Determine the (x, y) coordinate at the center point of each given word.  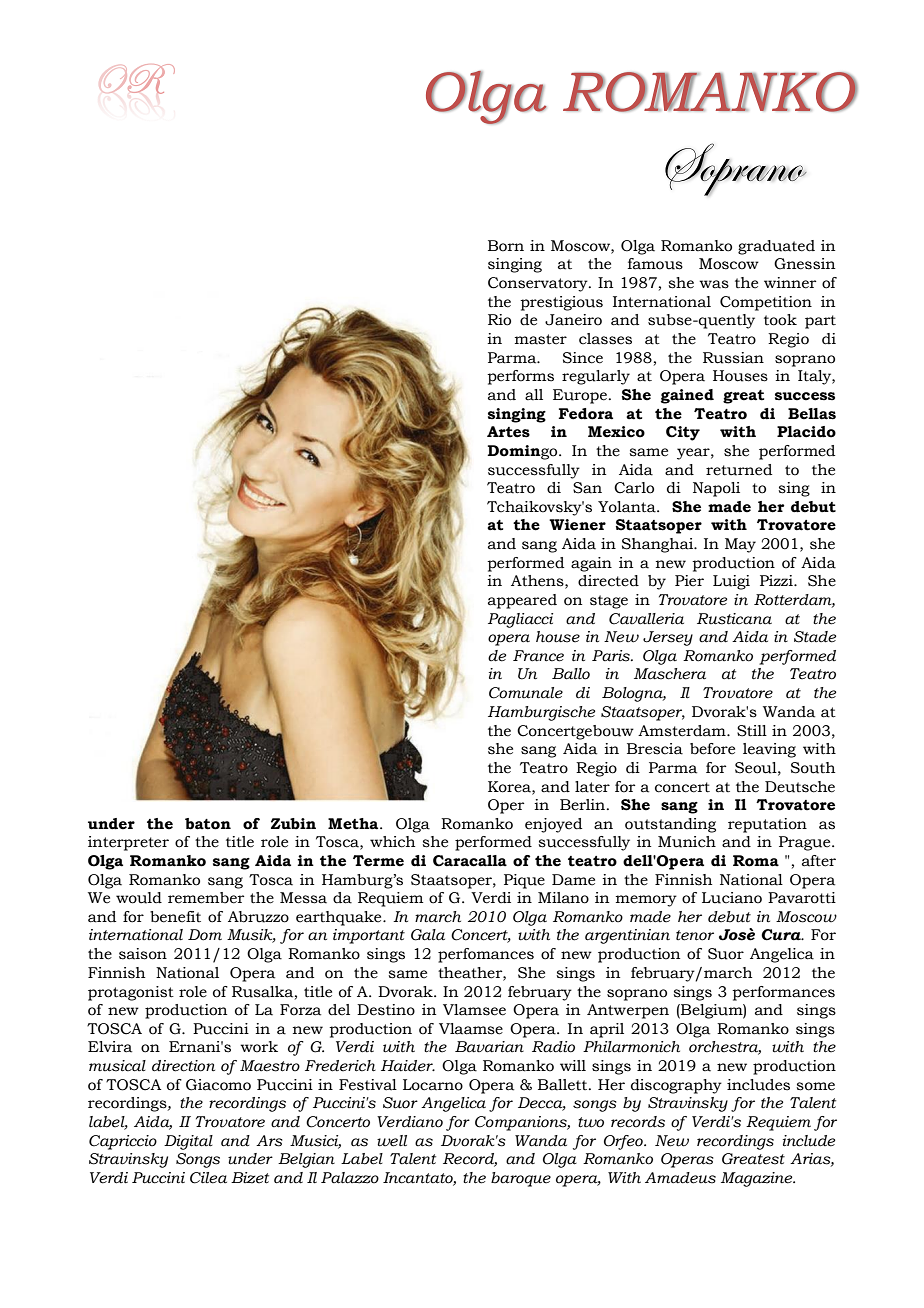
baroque (521, 1179)
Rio (499, 320)
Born (506, 246)
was (714, 284)
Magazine (758, 1179)
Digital (188, 1142)
